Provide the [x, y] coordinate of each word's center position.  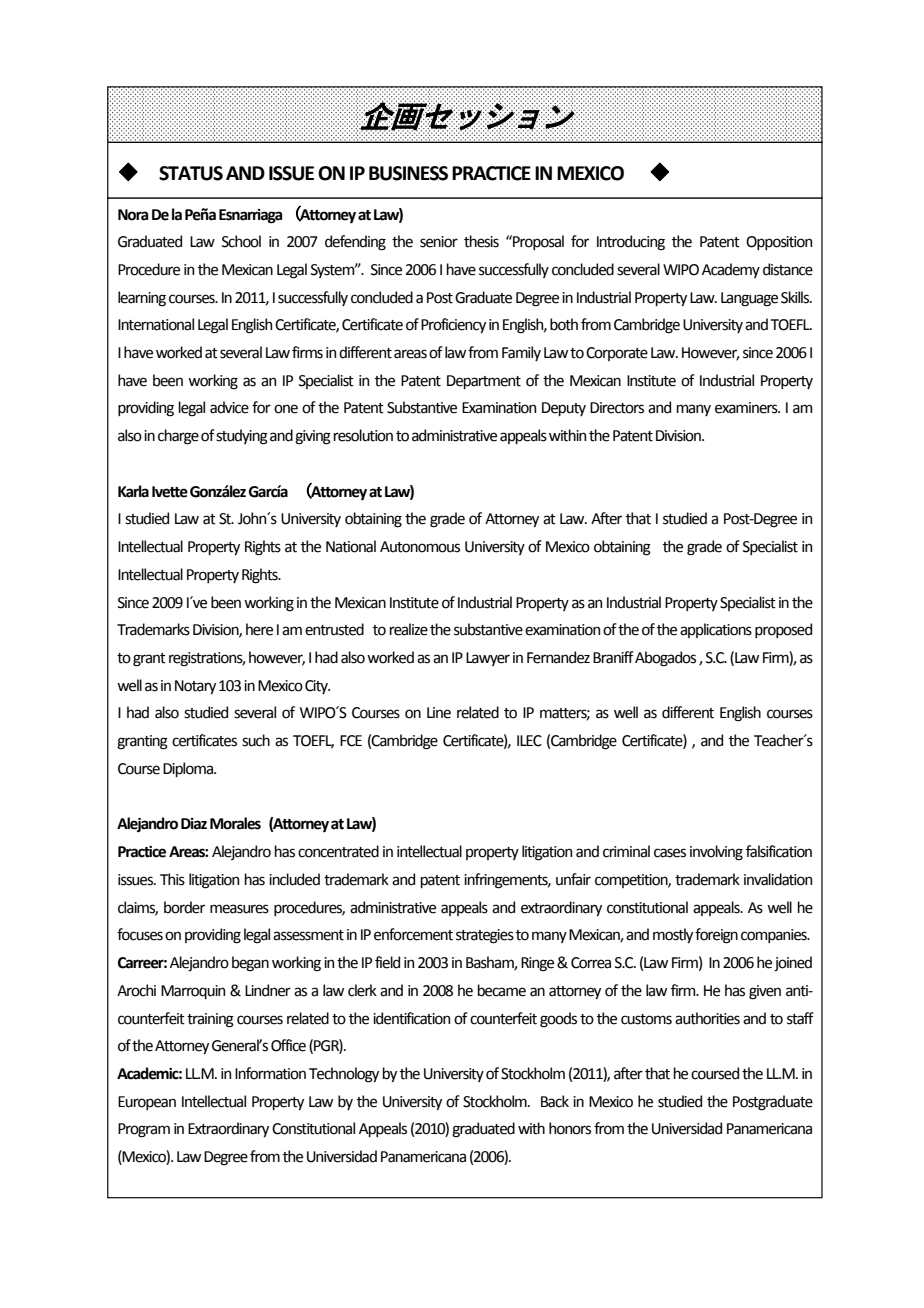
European [147, 1103]
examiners [747, 408]
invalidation [778, 879]
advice [229, 407]
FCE [351, 741]
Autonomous [420, 547]
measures [239, 909]
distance [788, 269]
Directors [617, 408]
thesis [481, 241]
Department [484, 382]
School [241, 241]
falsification [779, 851]
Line [439, 713]
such [256, 740]
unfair [573, 879]
